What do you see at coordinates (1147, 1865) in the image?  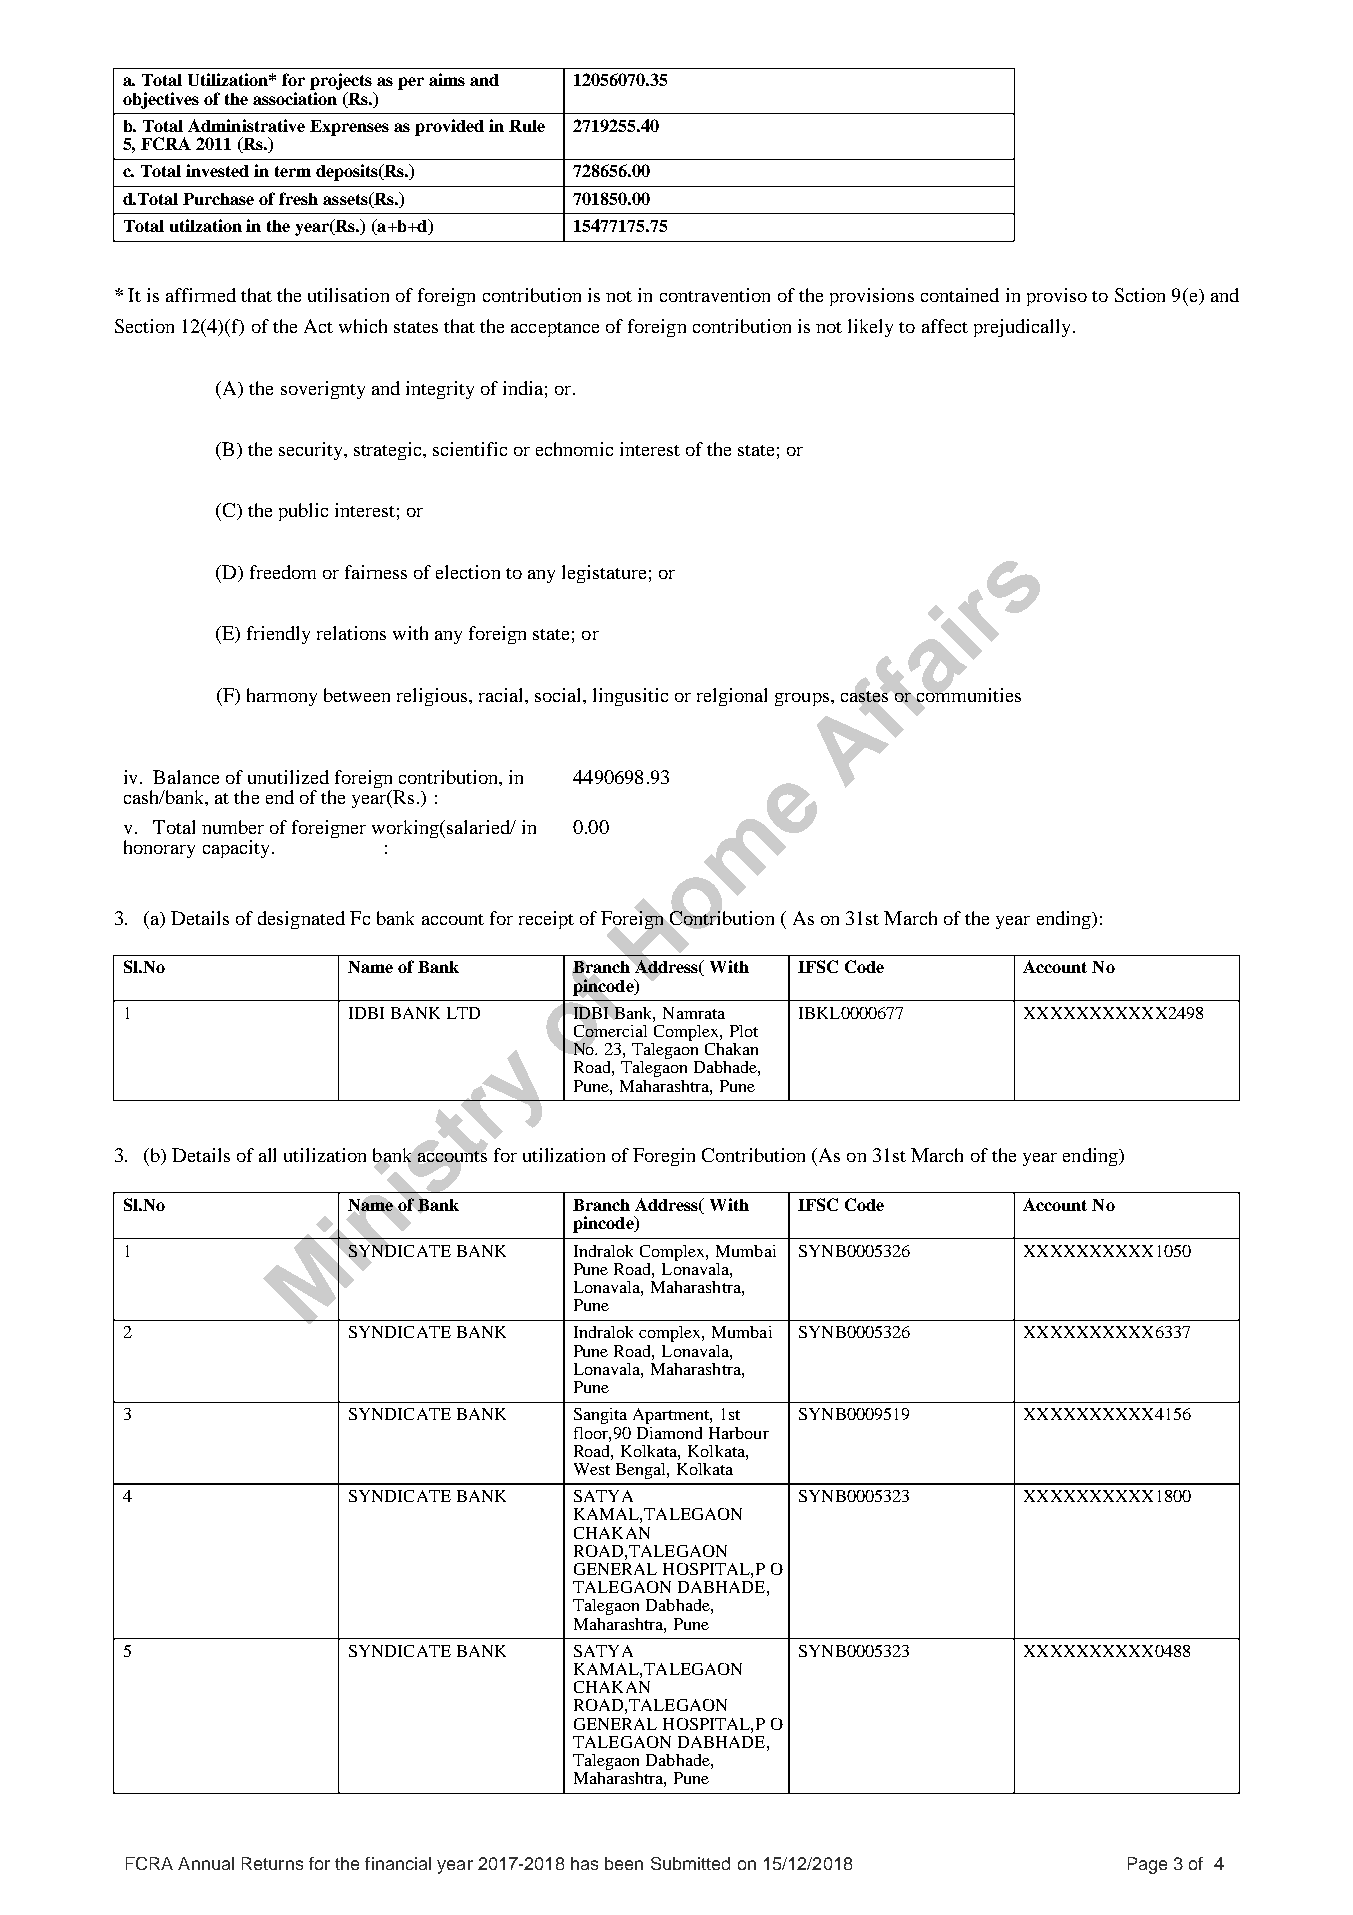 I see `Page` at bounding box center [1147, 1865].
